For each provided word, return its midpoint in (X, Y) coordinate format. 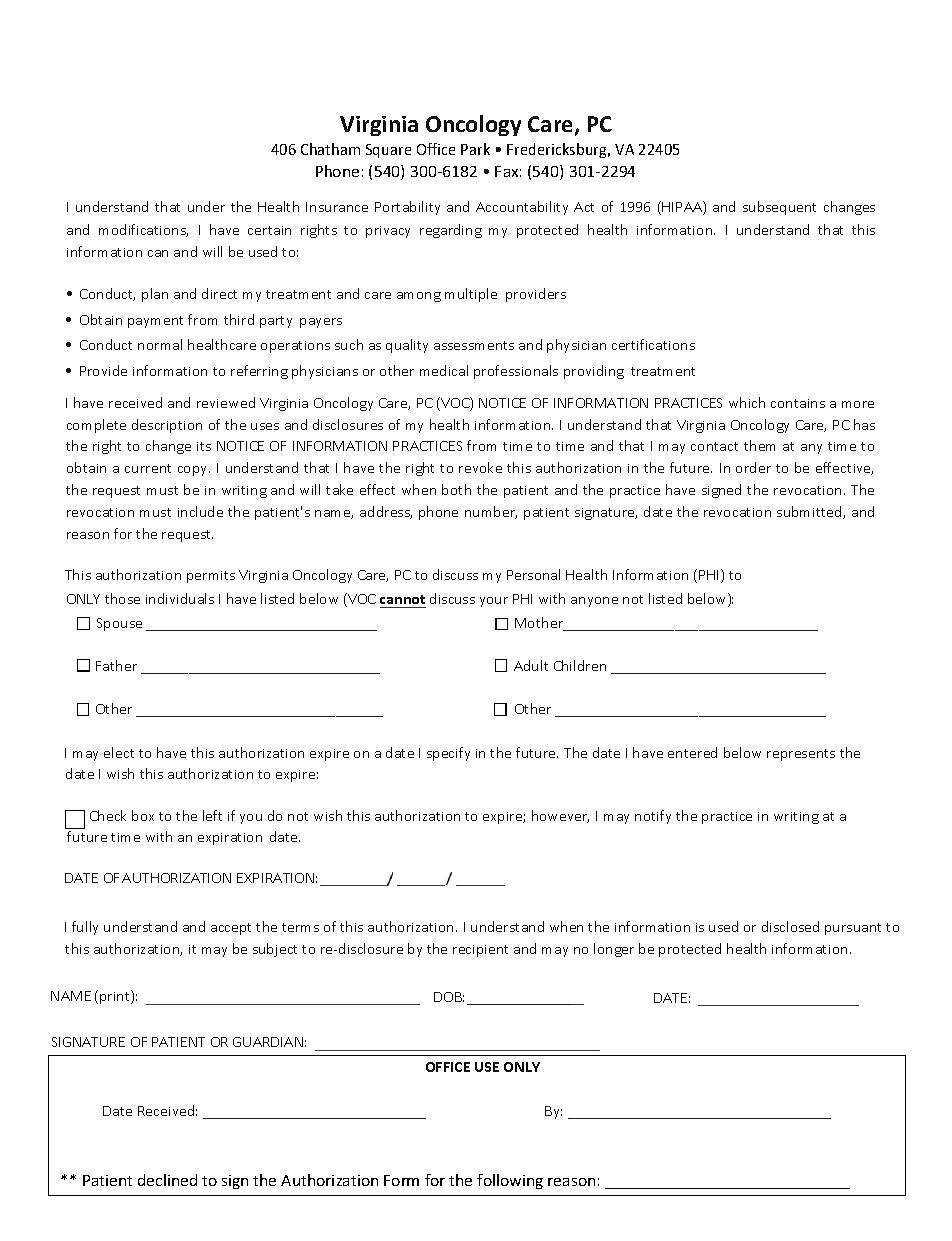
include (200, 511)
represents (801, 755)
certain (269, 230)
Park (475, 149)
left (212, 815)
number (491, 512)
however (560, 816)
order (753, 467)
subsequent (779, 208)
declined (167, 1180)
